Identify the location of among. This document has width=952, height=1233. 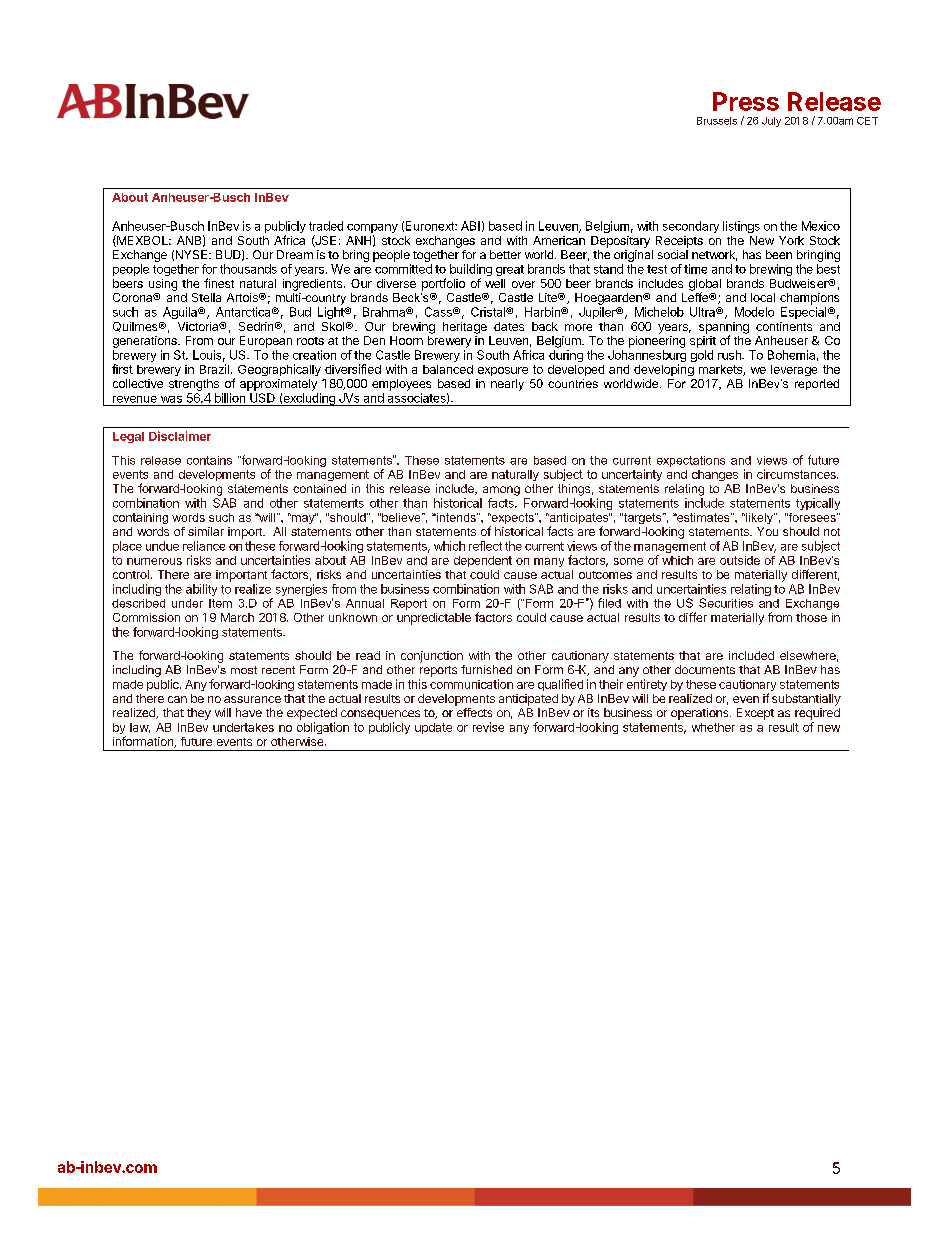
(501, 491).
